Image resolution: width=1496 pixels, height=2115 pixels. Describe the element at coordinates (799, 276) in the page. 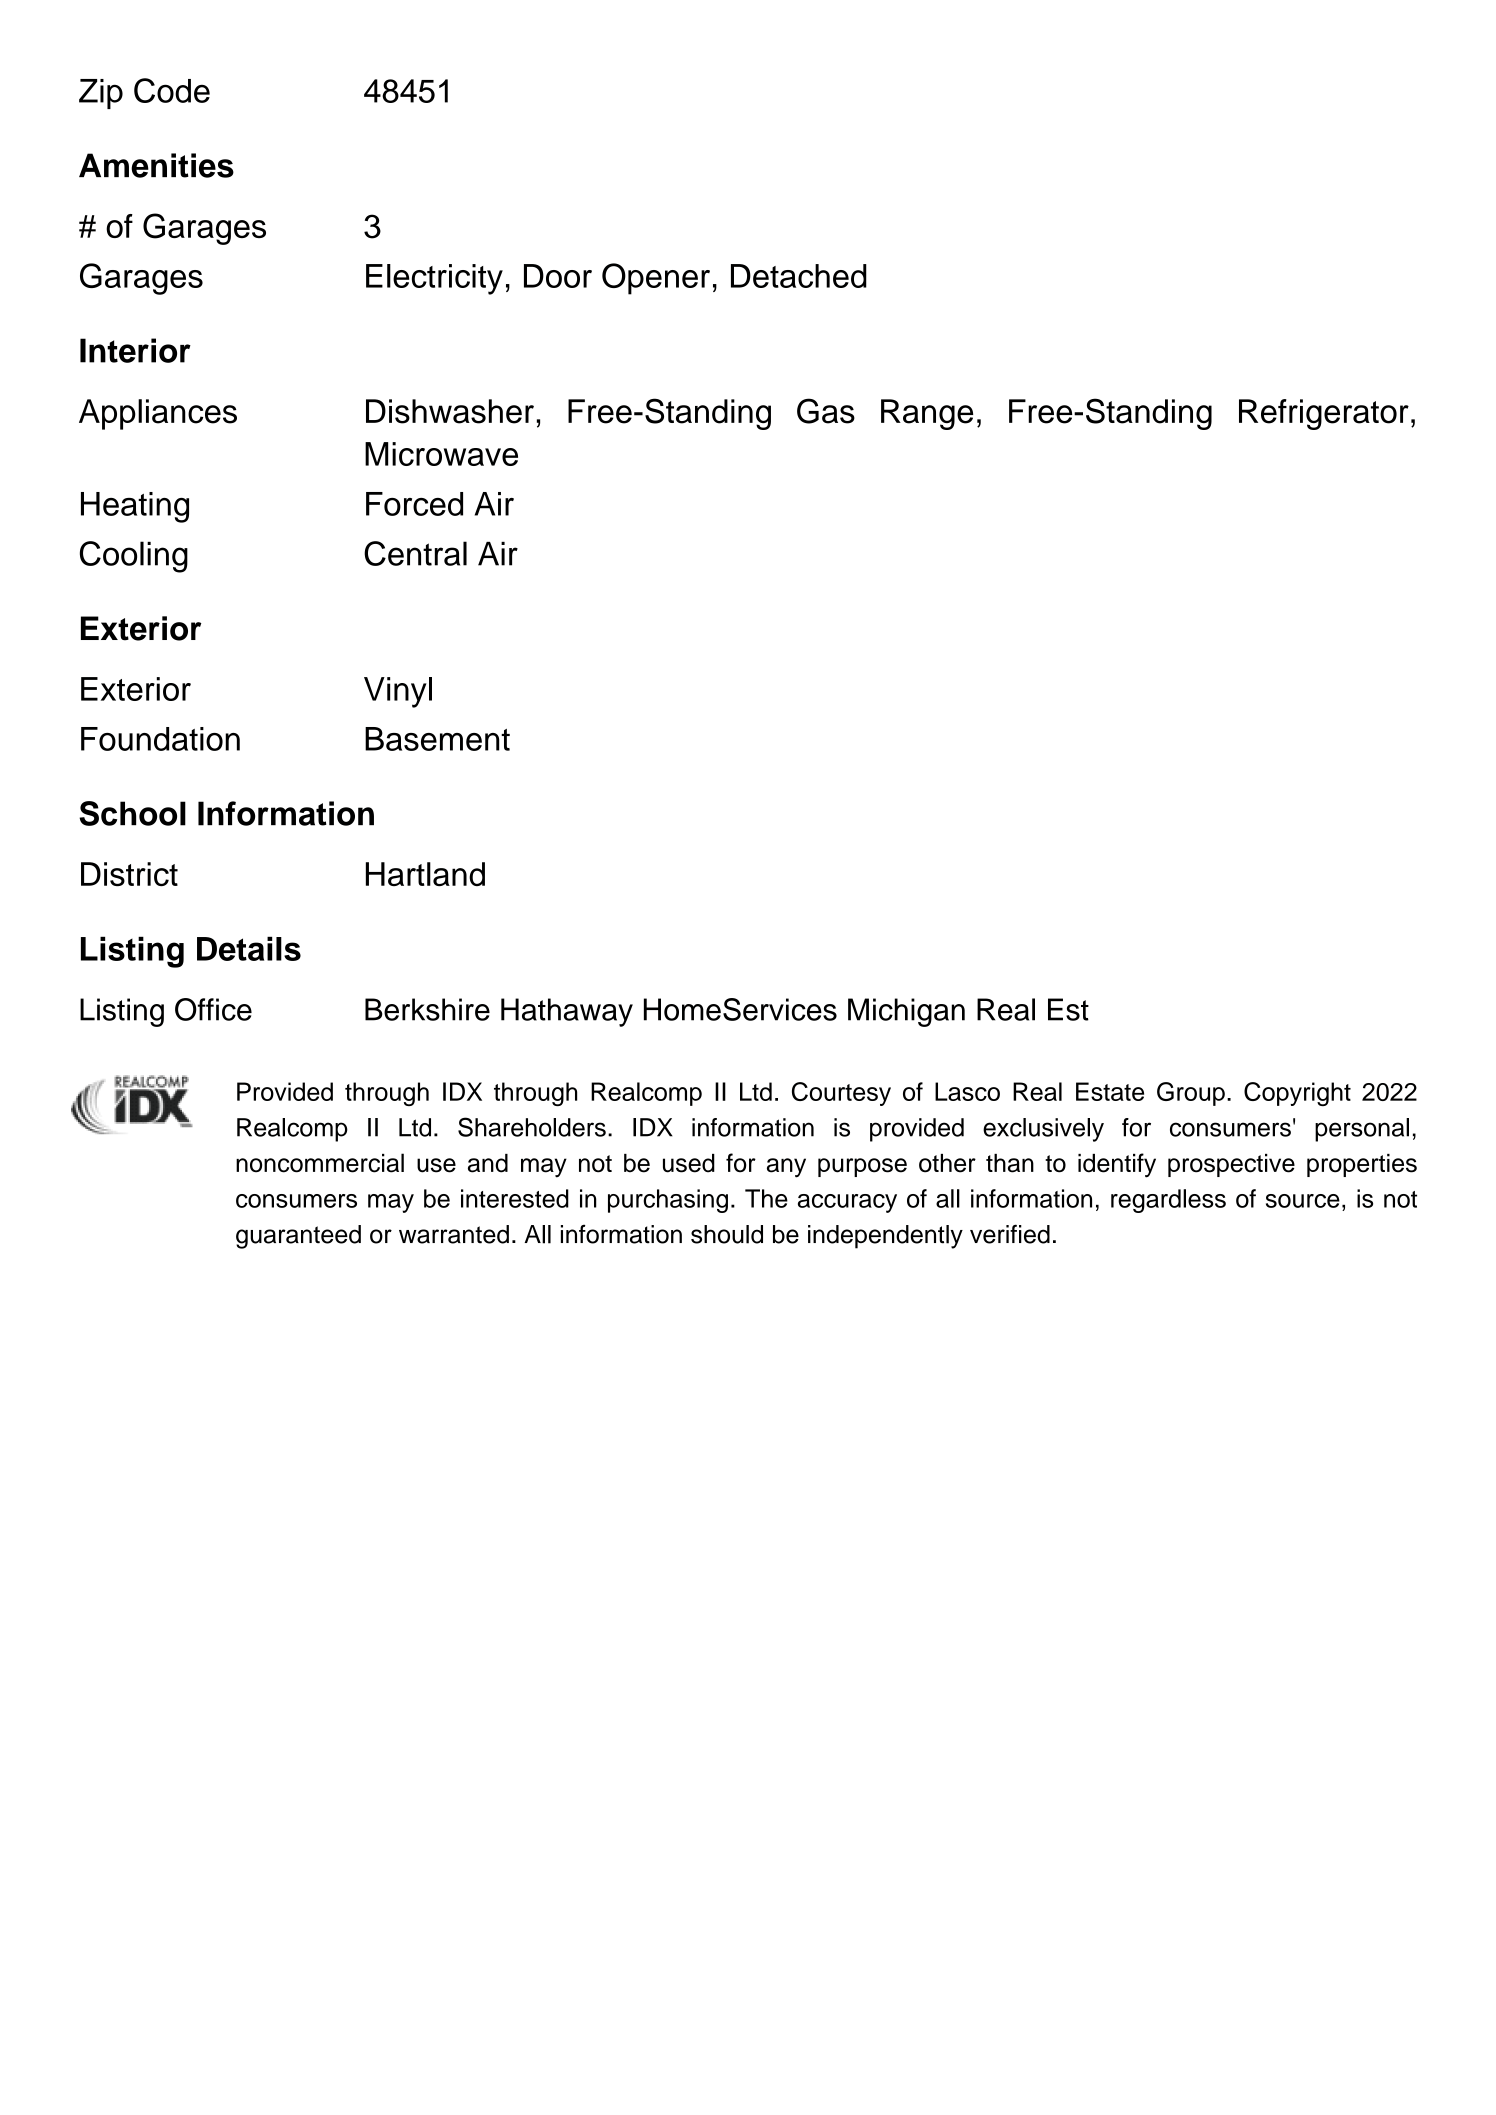

I see `Detached` at that location.
